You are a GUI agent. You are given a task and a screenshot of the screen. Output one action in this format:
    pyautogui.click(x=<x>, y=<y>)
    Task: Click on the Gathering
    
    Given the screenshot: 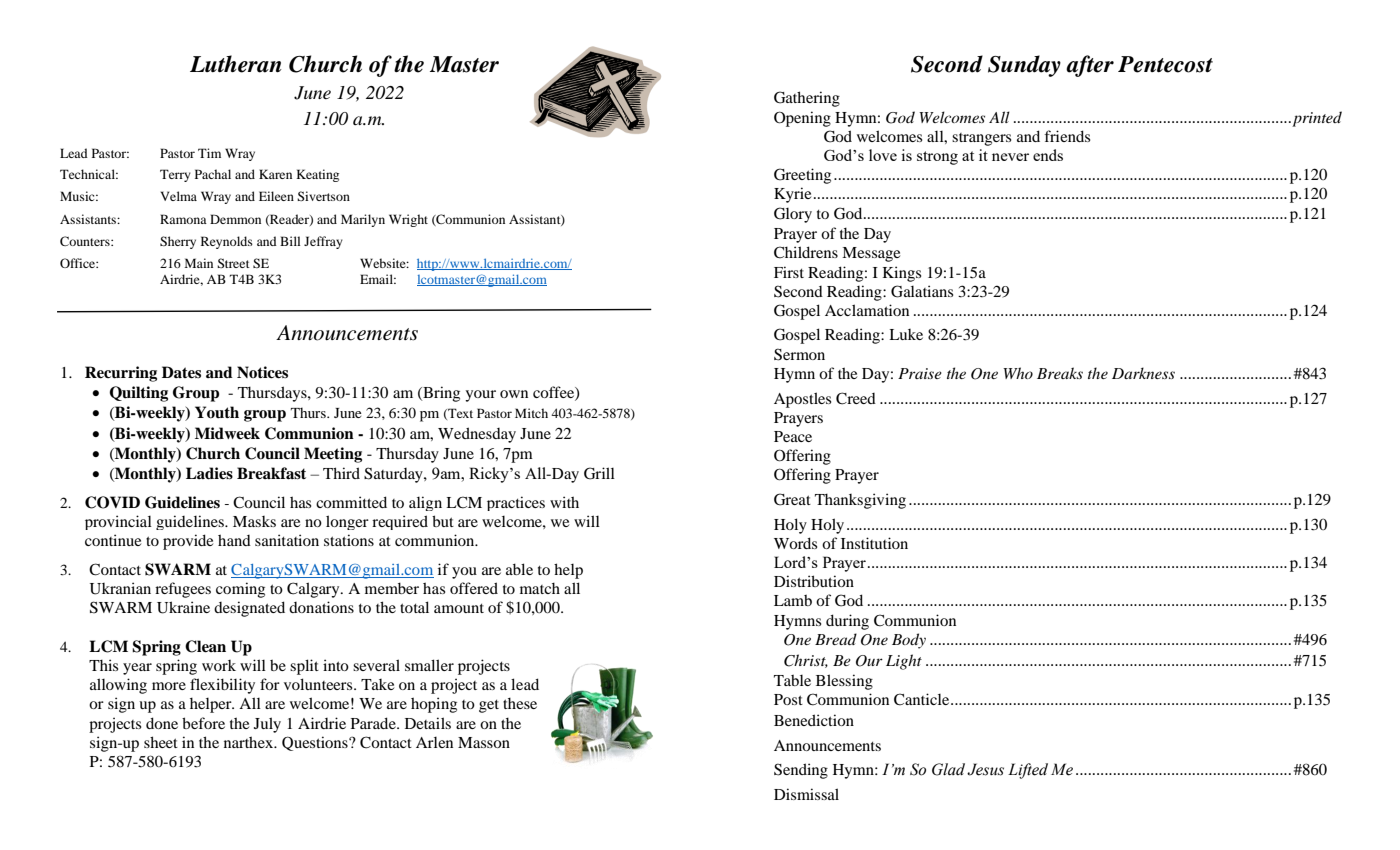 What is the action you would take?
    pyautogui.click(x=807, y=99)
